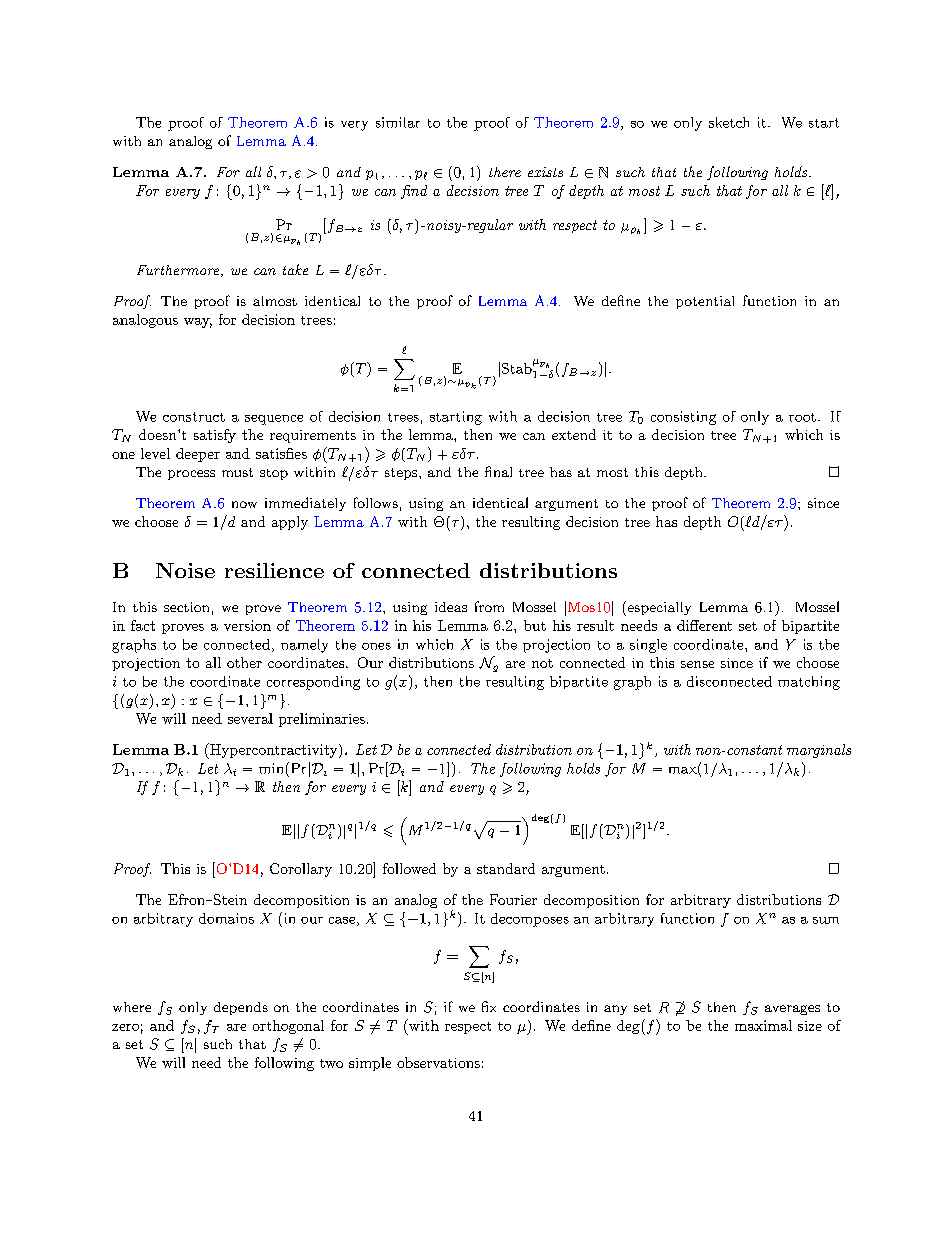 The width and height of the screenshot is (952, 1233). I want to click on there, so click(505, 172).
